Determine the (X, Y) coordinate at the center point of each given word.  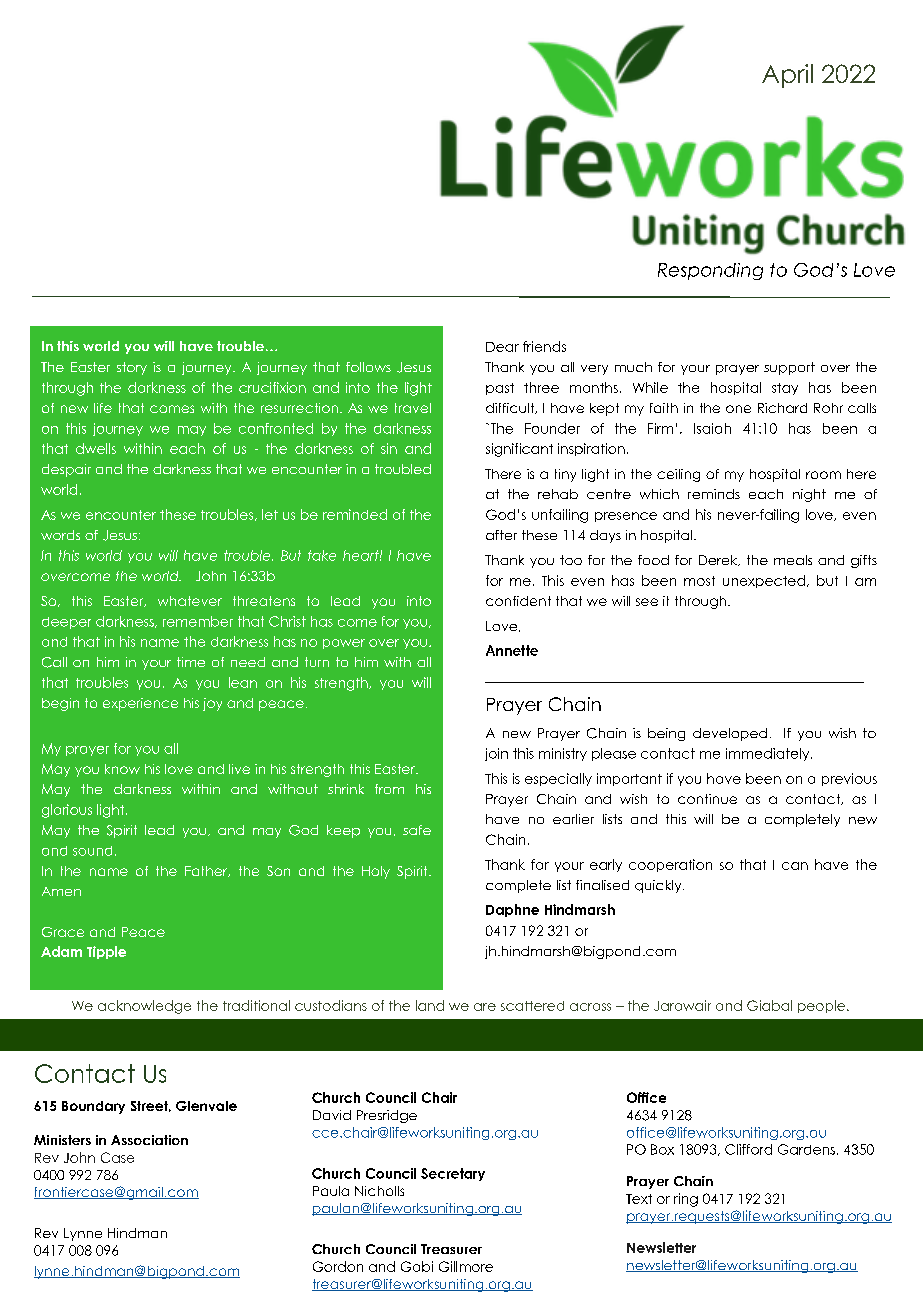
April (787, 76)
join (496, 754)
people (821, 1006)
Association (149, 1140)
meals (793, 560)
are (485, 1007)
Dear (502, 347)
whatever (190, 601)
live (239, 769)
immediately (769, 754)
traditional (256, 1005)
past (500, 389)
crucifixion (272, 387)
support (789, 368)
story (132, 368)
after (501, 535)
